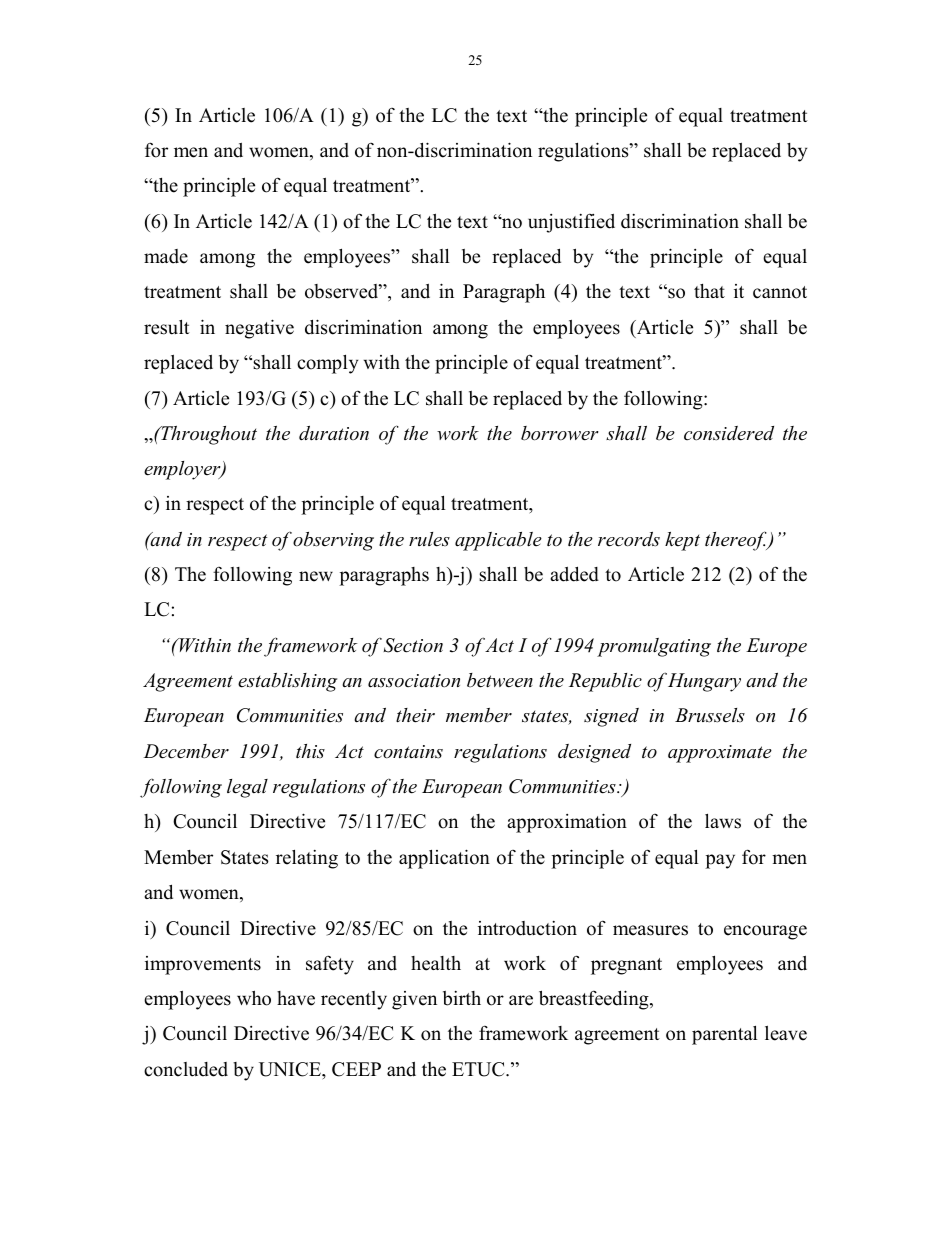 The height and width of the document is (1233, 952). Describe the element at coordinates (720, 754) in the document. I see `approximate` at that location.
